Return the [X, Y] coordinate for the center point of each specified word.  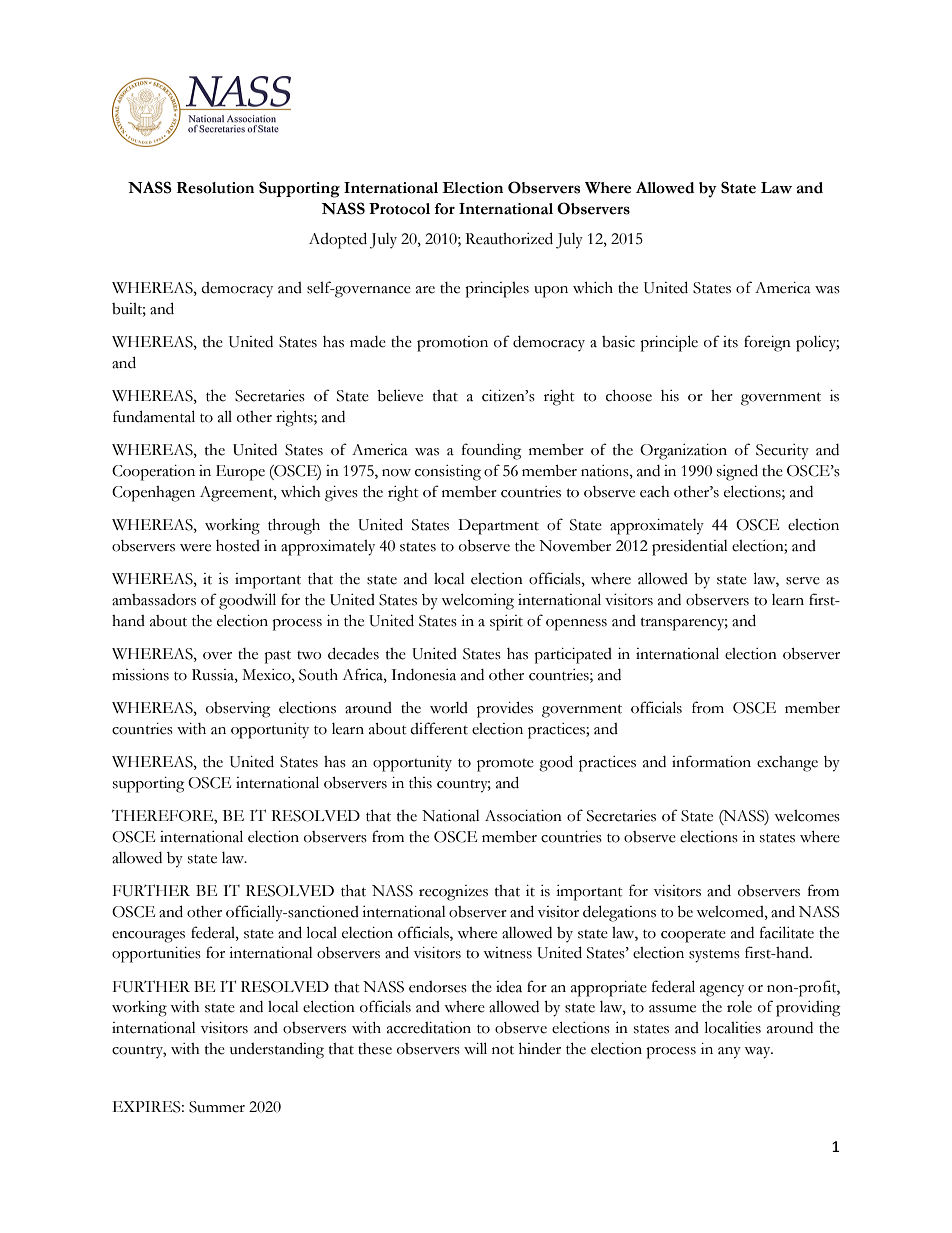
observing [238, 710]
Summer [217, 1107]
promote [505, 765]
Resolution [215, 188]
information [711, 761]
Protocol [399, 209]
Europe [240, 473]
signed [737, 472]
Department [498, 527]
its [730, 342]
